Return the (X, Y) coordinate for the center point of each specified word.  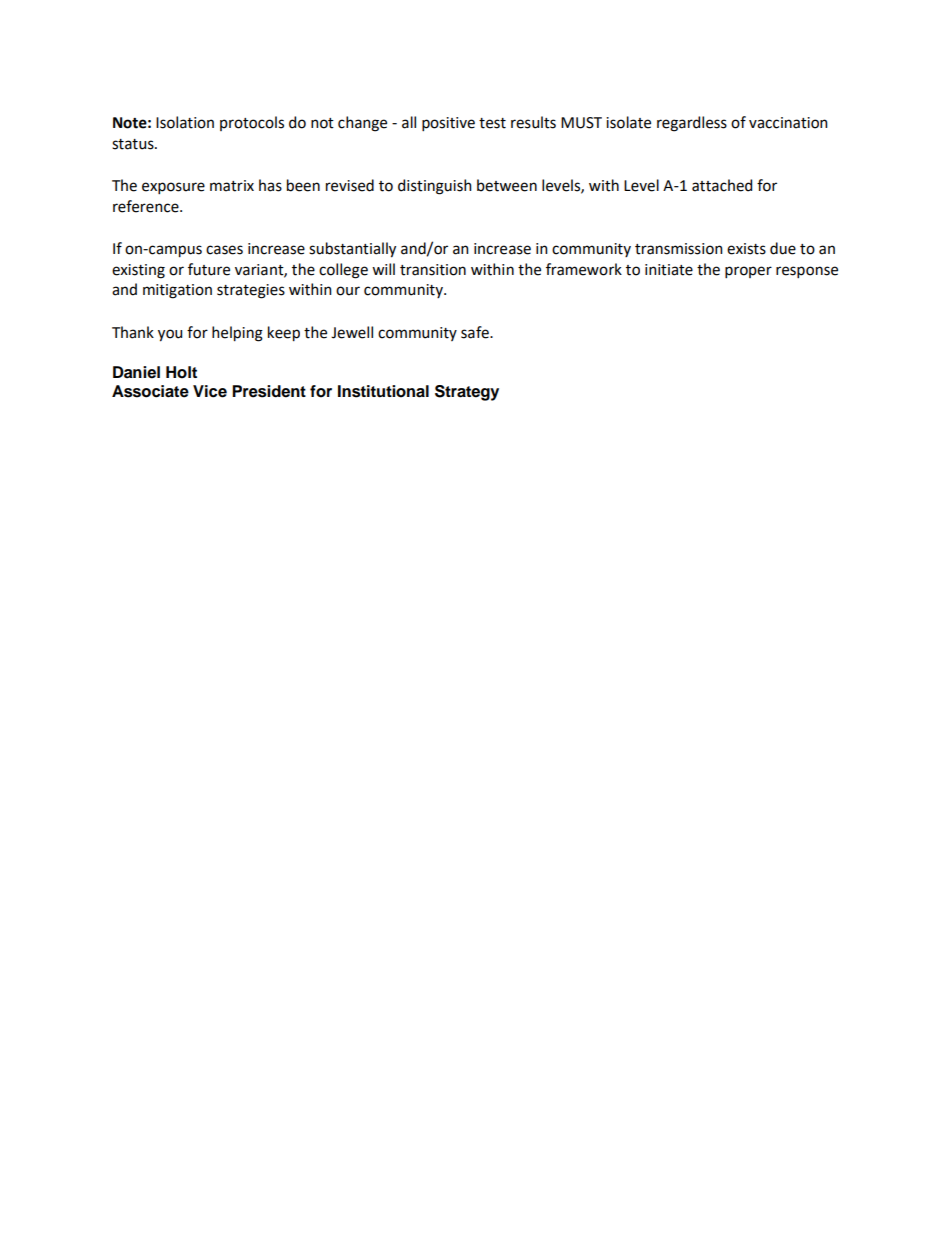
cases (224, 250)
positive (448, 124)
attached (722, 185)
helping (237, 334)
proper (748, 272)
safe (476, 332)
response (807, 272)
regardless (692, 124)
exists (746, 249)
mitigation (177, 291)
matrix (232, 186)
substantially (352, 250)
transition (433, 270)
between (507, 185)
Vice (210, 391)
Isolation (185, 122)
